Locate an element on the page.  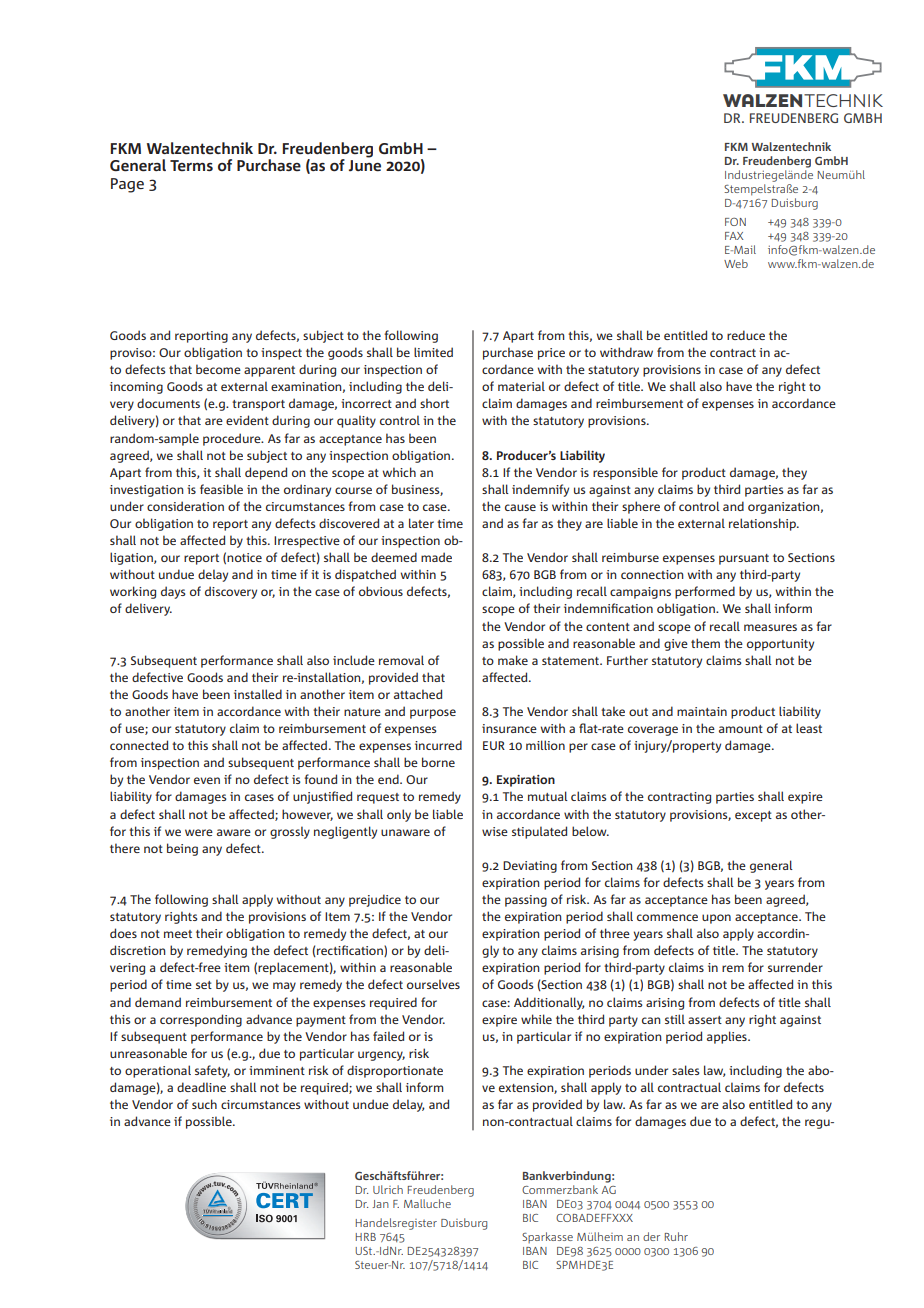
reduce is located at coordinates (746, 335).
